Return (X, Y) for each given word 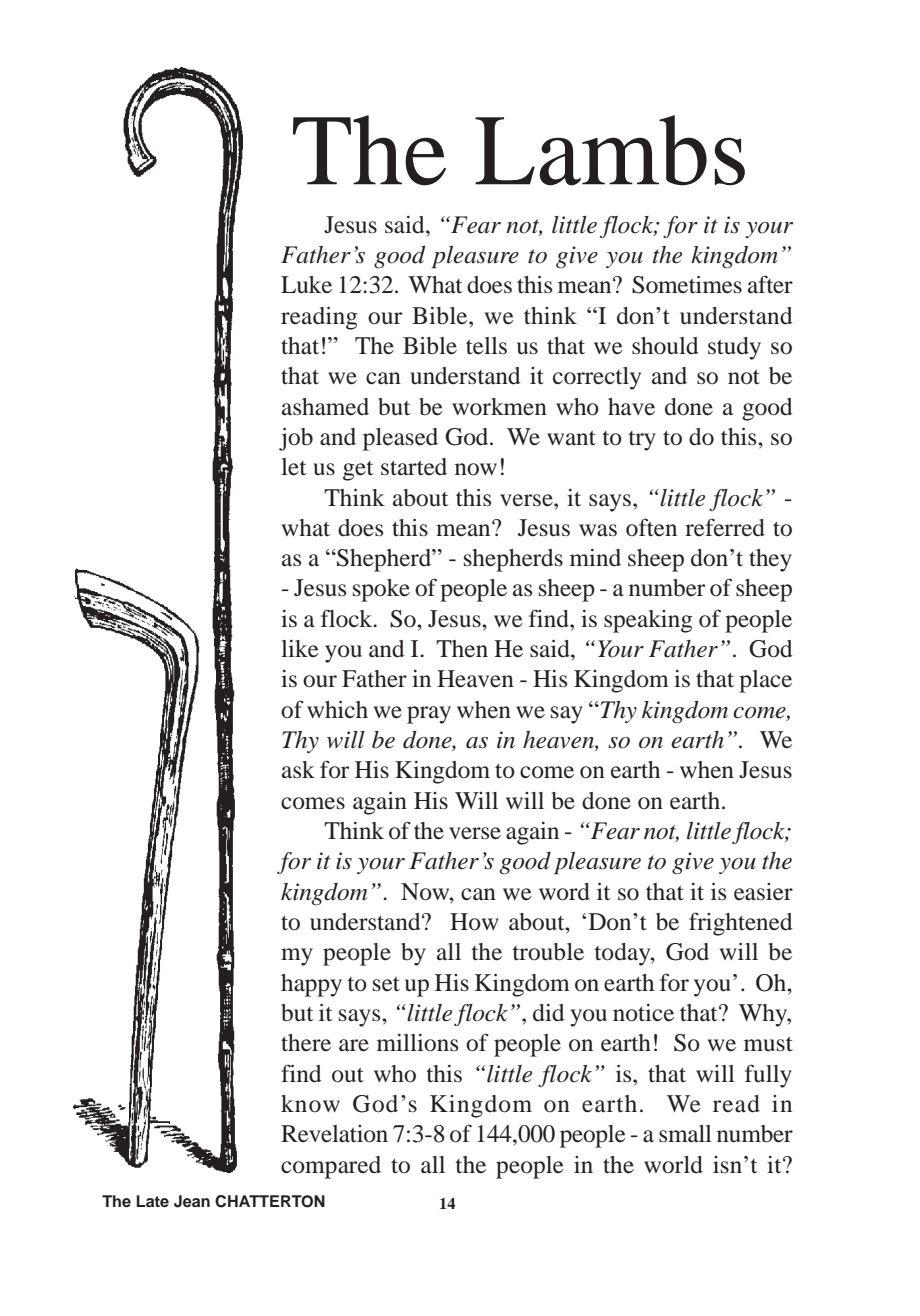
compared (331, 1167)
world (673, 1165)
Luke (306, 285)
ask (298, 770)
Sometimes (687, 285)
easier (763, 892)
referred (725, 527)
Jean (192, 1201)
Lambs (610, 150)
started (414, 467)
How (474, 922)
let (293, 467)
